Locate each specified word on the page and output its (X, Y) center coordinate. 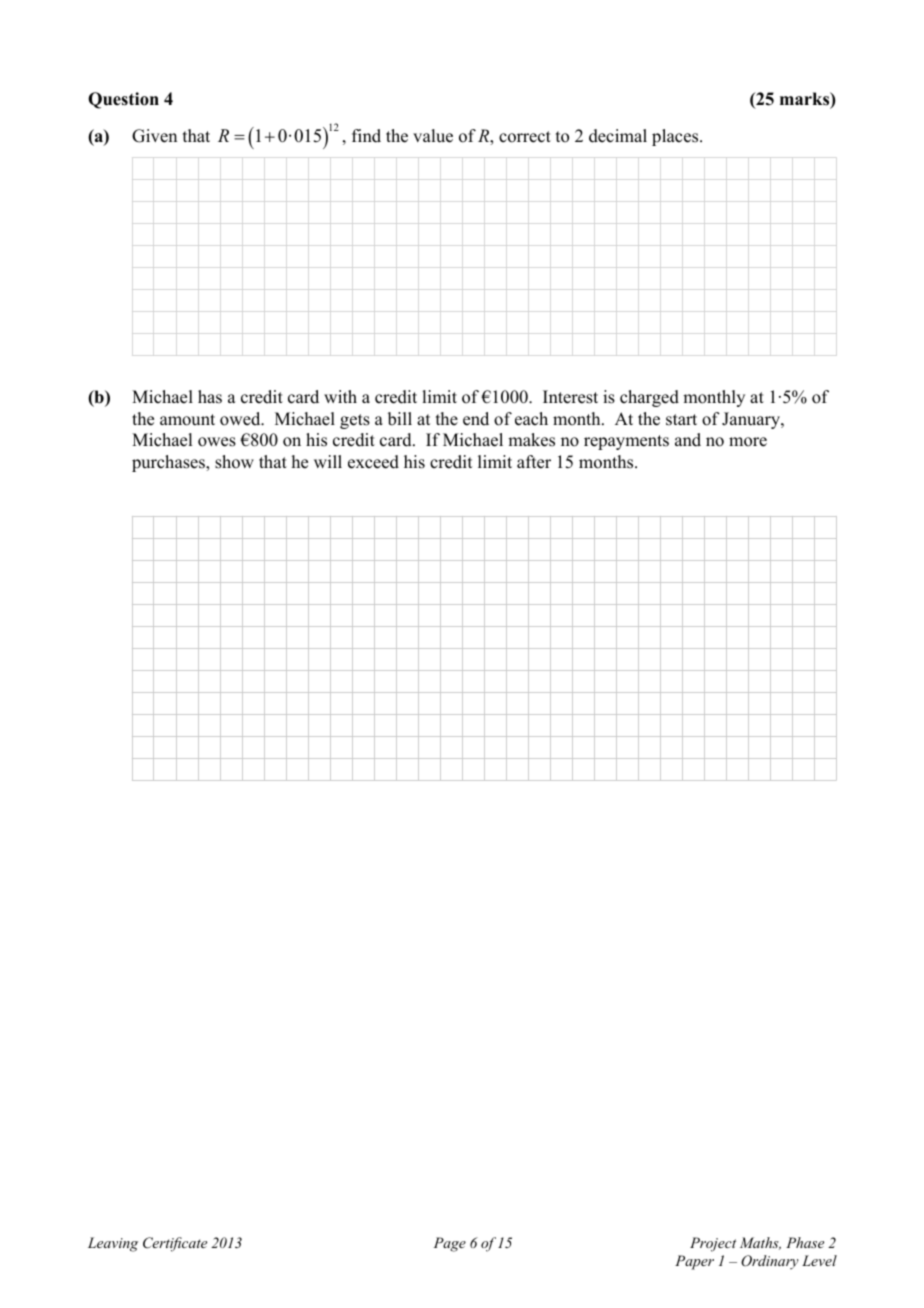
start (681, 420)
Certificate (175, 1244)
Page (450, 1244)
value (433, 136)
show (234, 462)
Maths (760, 1243)
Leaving (113, 1244)
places (676, 137)
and (688, 440)
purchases (169, 463)
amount (187, 420)
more (748, 442)
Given (154, 136)
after (534, 462)
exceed (373, 462)
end (476, 419)
